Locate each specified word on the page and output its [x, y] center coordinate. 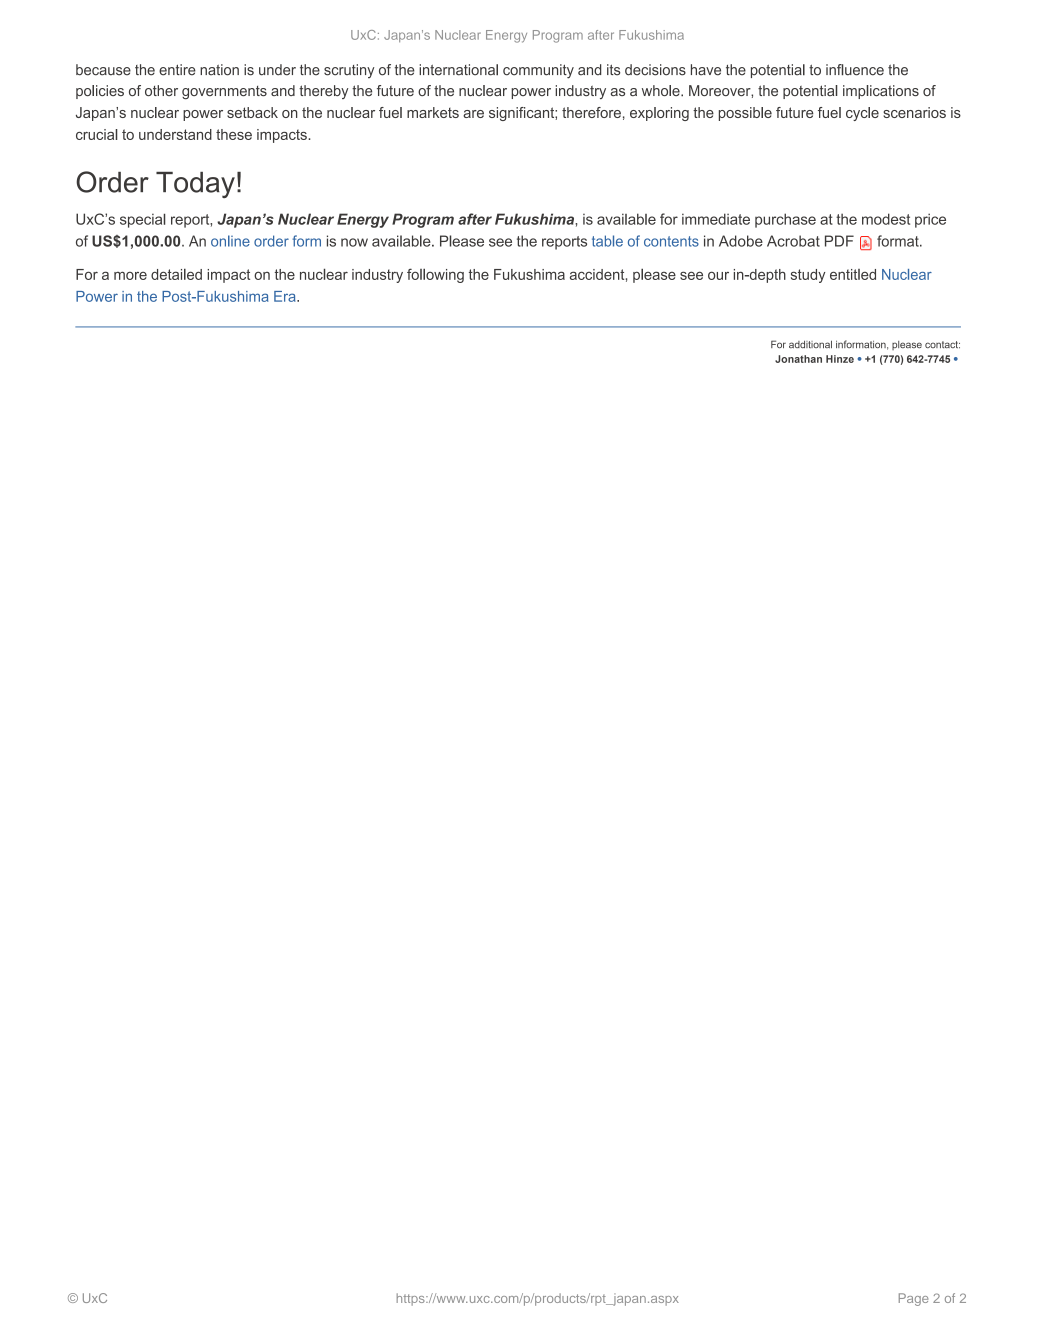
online [230, 241]
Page [913, 1299]
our [718, 275]
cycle [862, 114]
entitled [853, 274]
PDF [839, 241]
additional [810, 344]
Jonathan [798, 359]
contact [942, 344]
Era [286, 296]
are [473, 114]
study [808, 276]
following [435, 275]
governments [224, 93]
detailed [176, 274]
